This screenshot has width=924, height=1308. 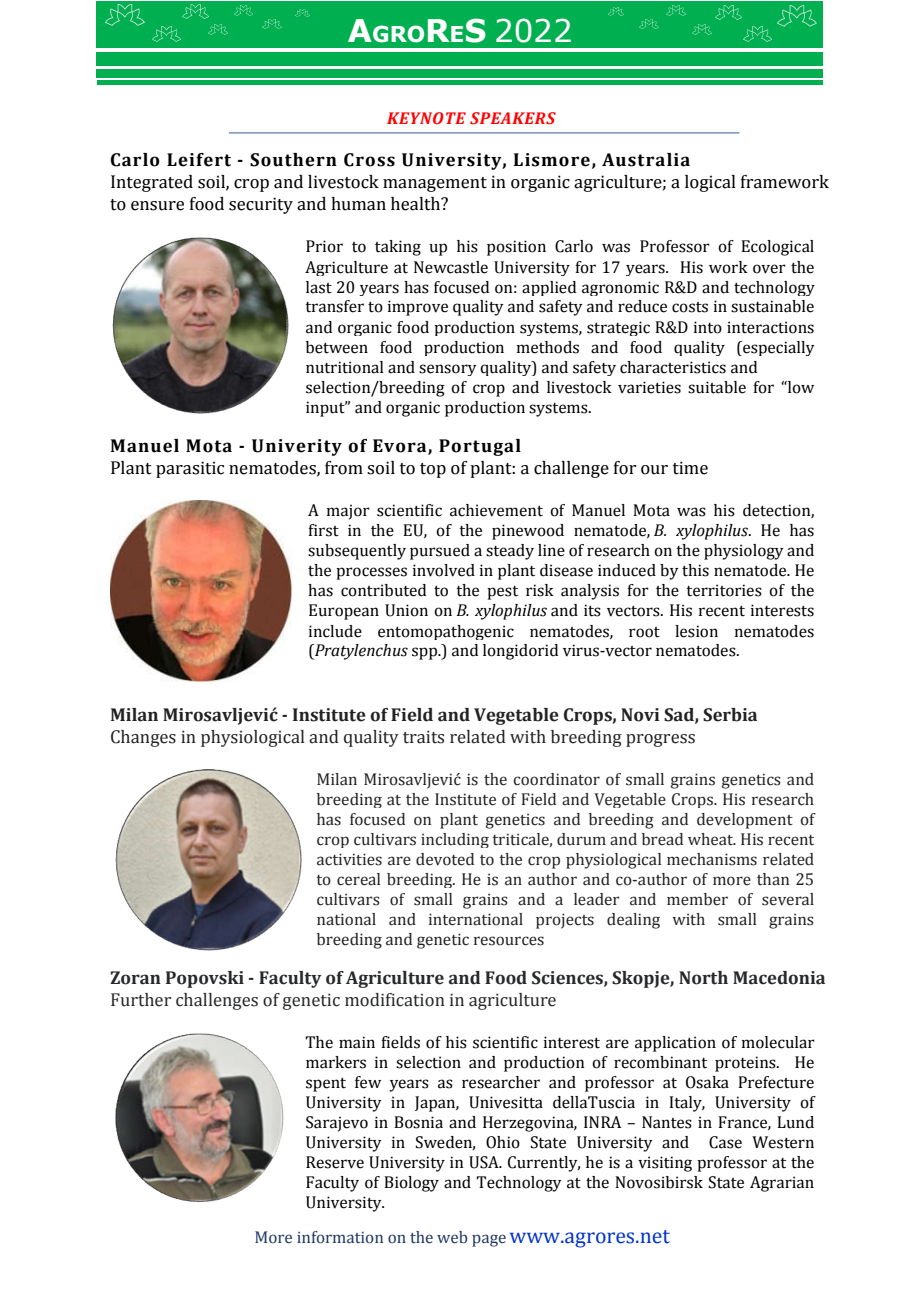 What do you see at coordinates (349, 859) in the screenshot?
I see `activities` at bounding box center [349, 859].
